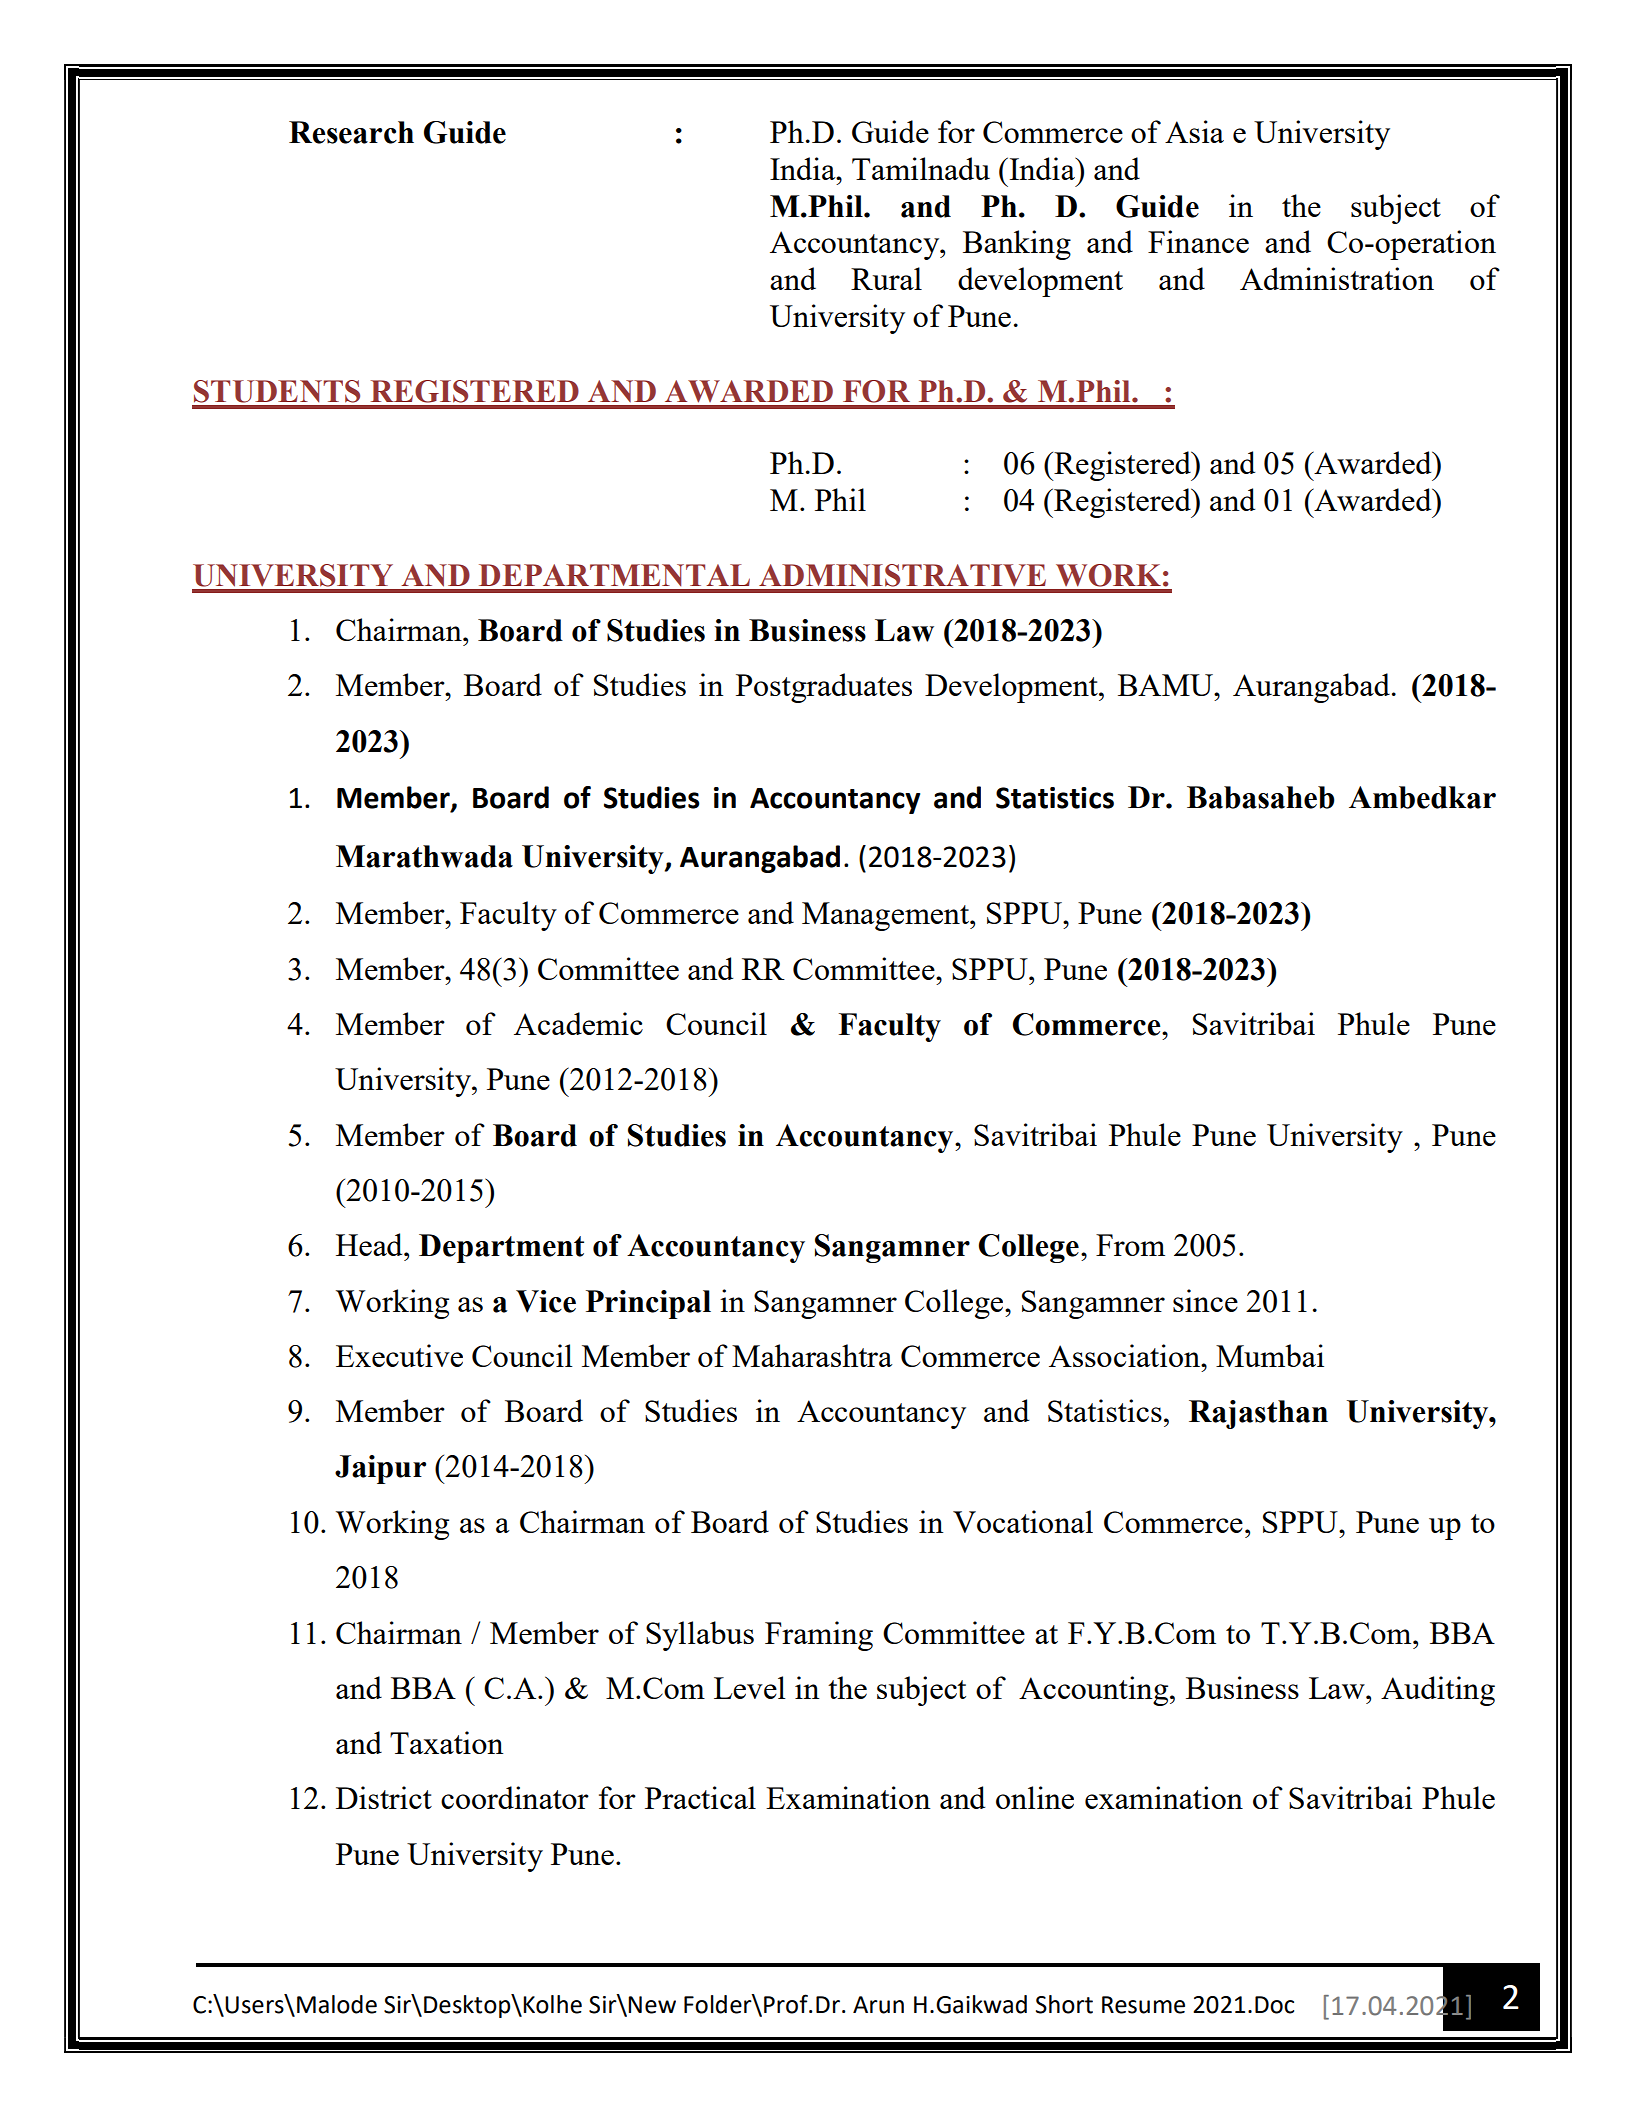 The image size is (1636, 2117). Describe the element at coordinates (515, 1797) in the screenshot. I see `coordinator` at that location.
